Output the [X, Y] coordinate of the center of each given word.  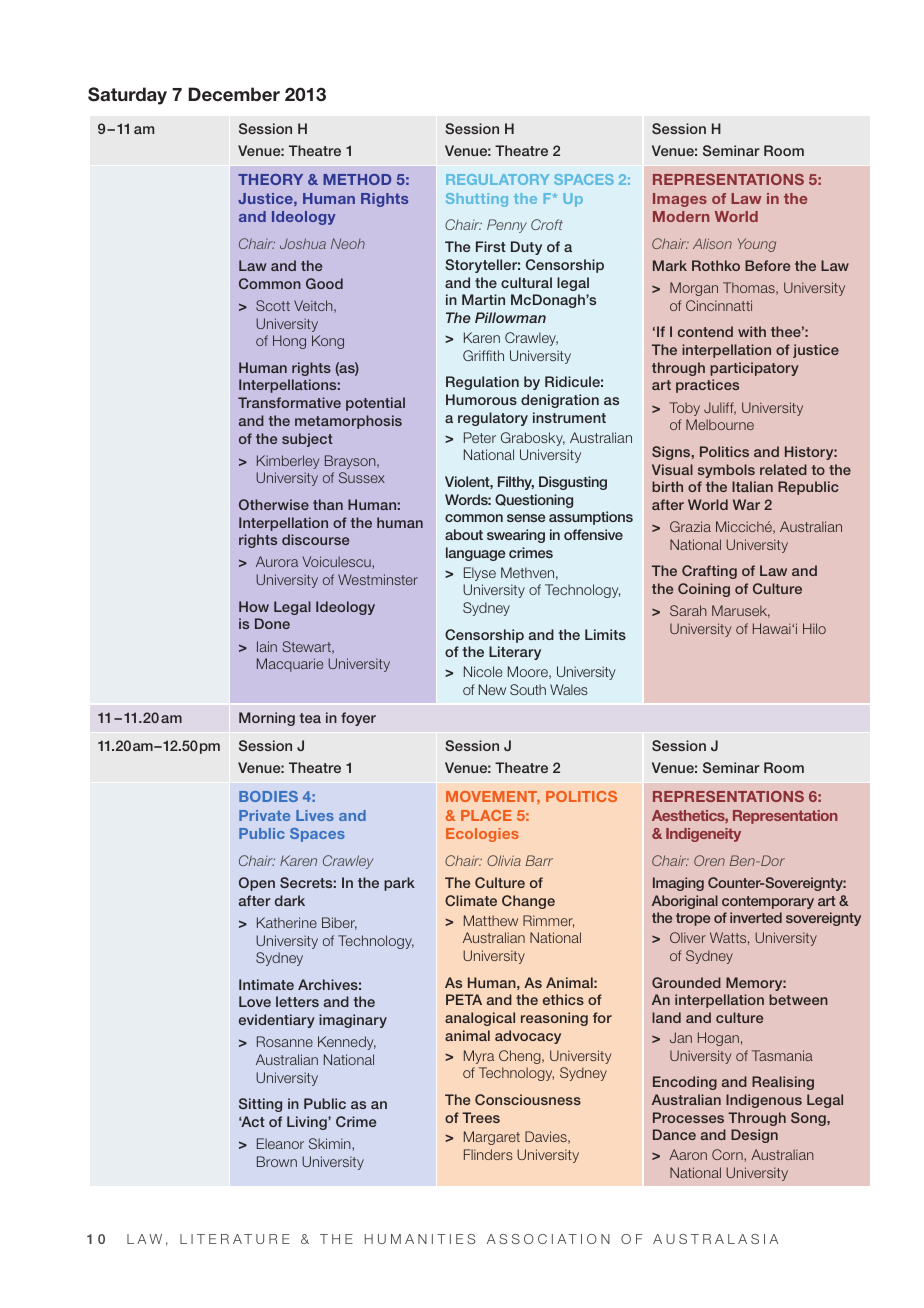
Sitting [260, 1105]
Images [680, 200]
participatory [754, 369]
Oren [709, 860]
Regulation [482, 383]
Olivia [504, 860]
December [234, 94]
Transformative [289, 402]
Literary [515, 653]
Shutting [477, 200]
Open [257, 884]
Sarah [688, 610]
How [254, 606]
